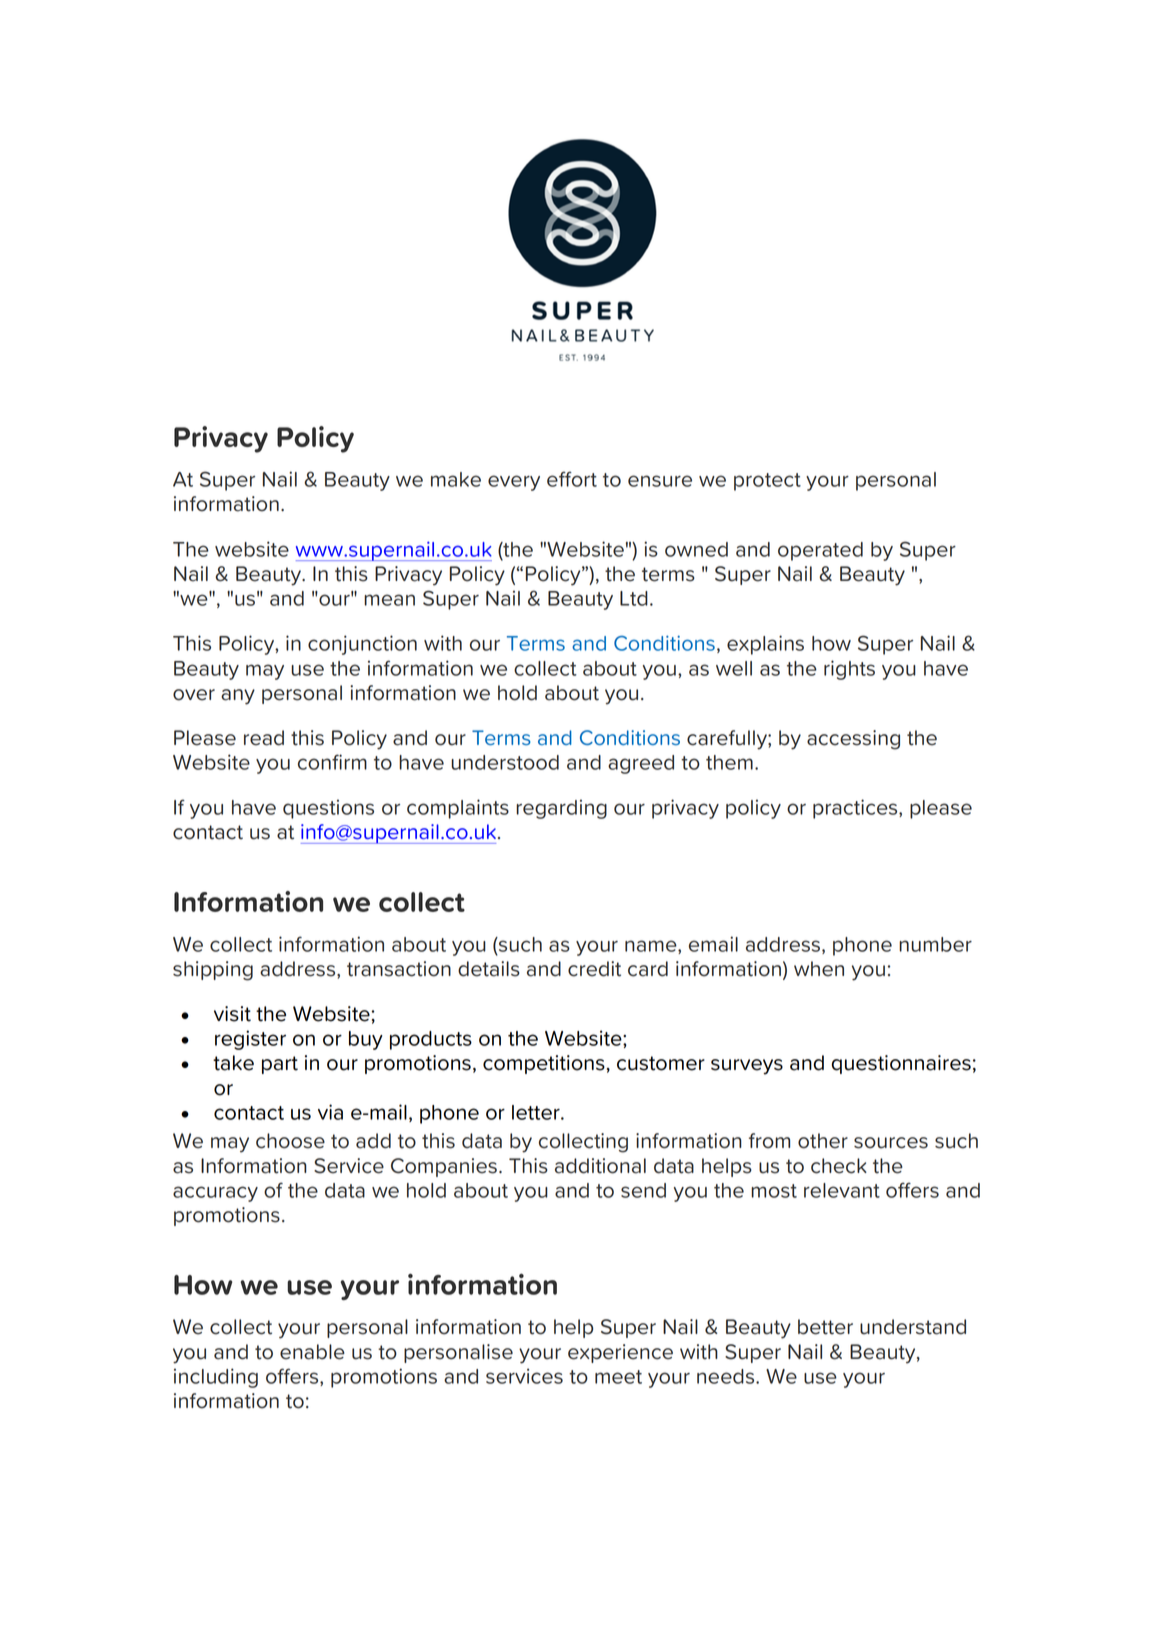 The width and height of the image is (1163, 1645). I want to click on shipping, so click(213, 971).
